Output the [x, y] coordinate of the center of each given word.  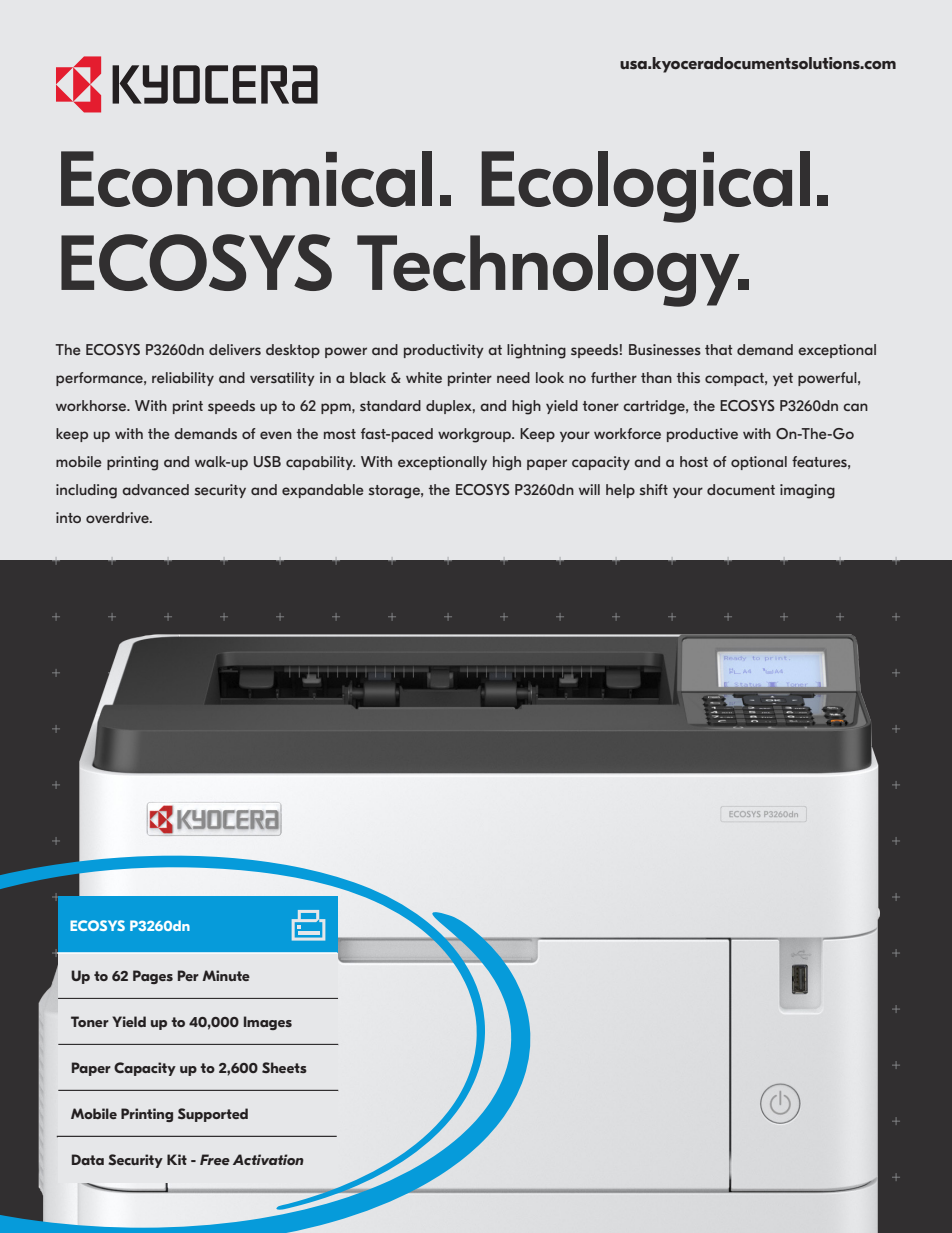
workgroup [475, 435]
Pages [153, 977]
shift [653, 489]
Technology [549, 271]
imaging [807, 491]
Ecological [645, 187]
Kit [177, 1159]
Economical [246, 179]
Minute [226, 975]
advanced [155, 489]
